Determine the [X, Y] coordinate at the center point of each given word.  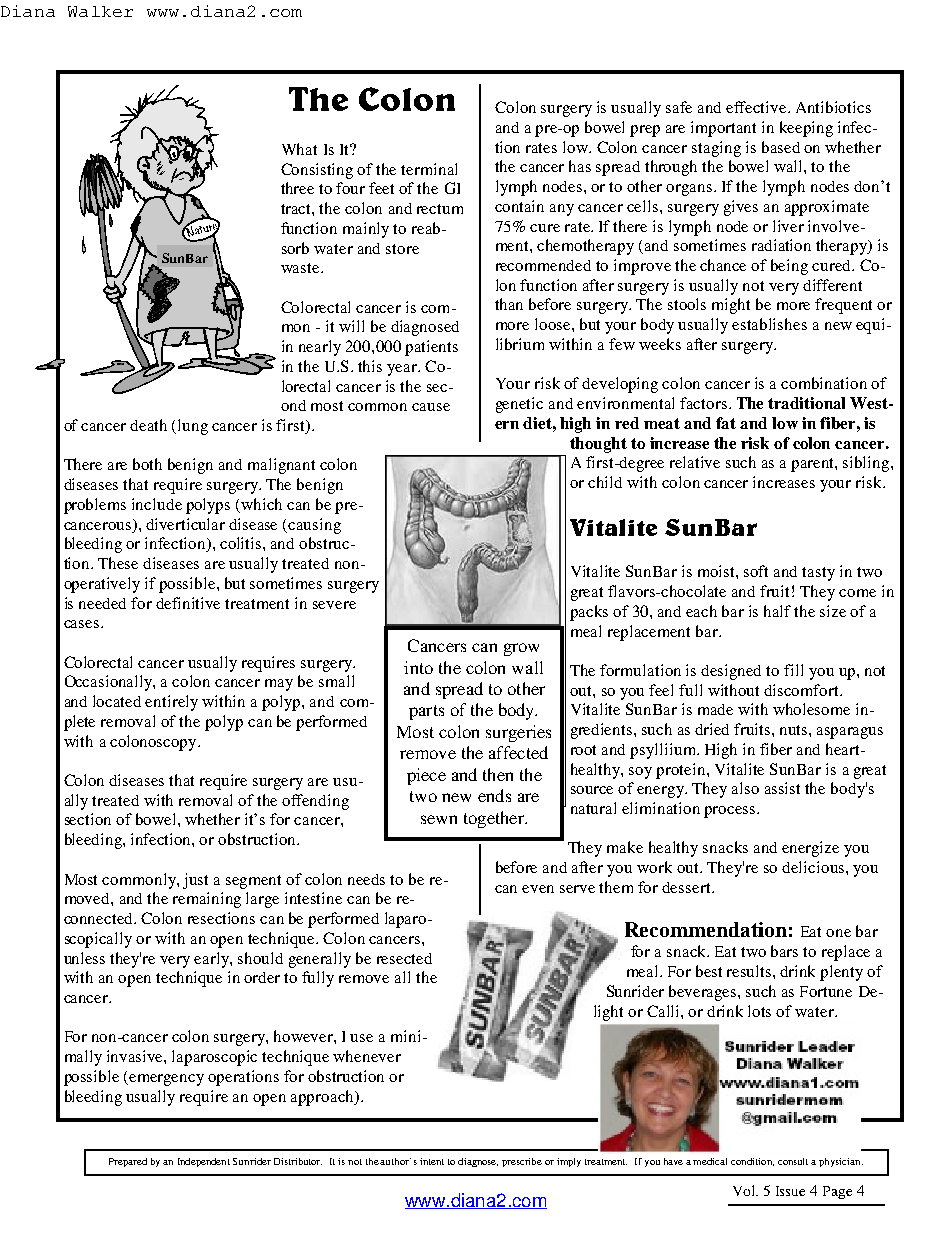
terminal [429, 169]
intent [432, 1161]
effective [757, 107]
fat [726, 423]
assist [782, 788]
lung [193, 427]
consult [793, 1161]
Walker [100, 11]
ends [494, 795]
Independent [204, 1162]
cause [431, 407]
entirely [171, 703]
